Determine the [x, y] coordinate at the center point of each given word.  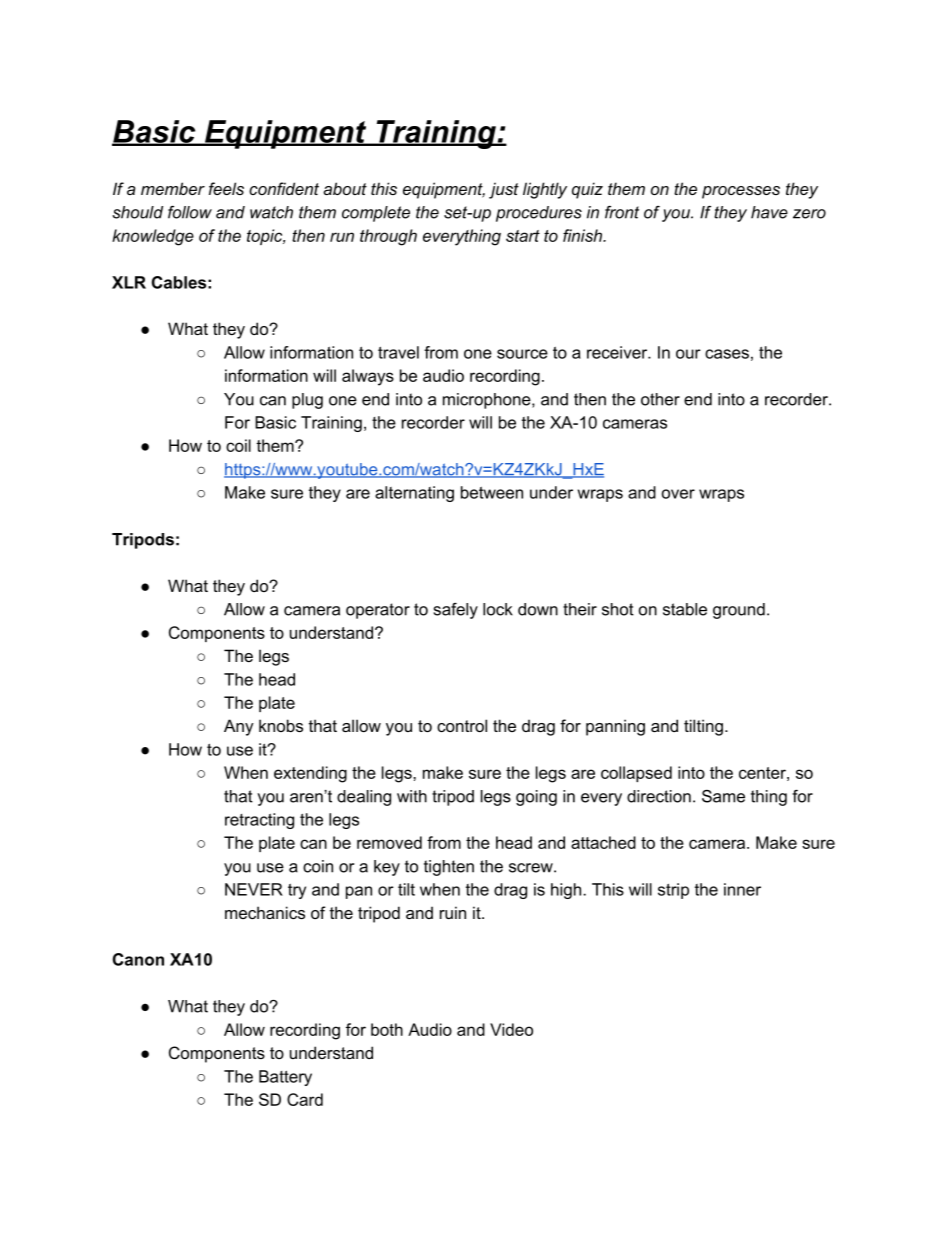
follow [190, 212]
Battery [285, 1078]
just [504, 190]
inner [742, 889]
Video [511, 1029]
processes [741, 192]
